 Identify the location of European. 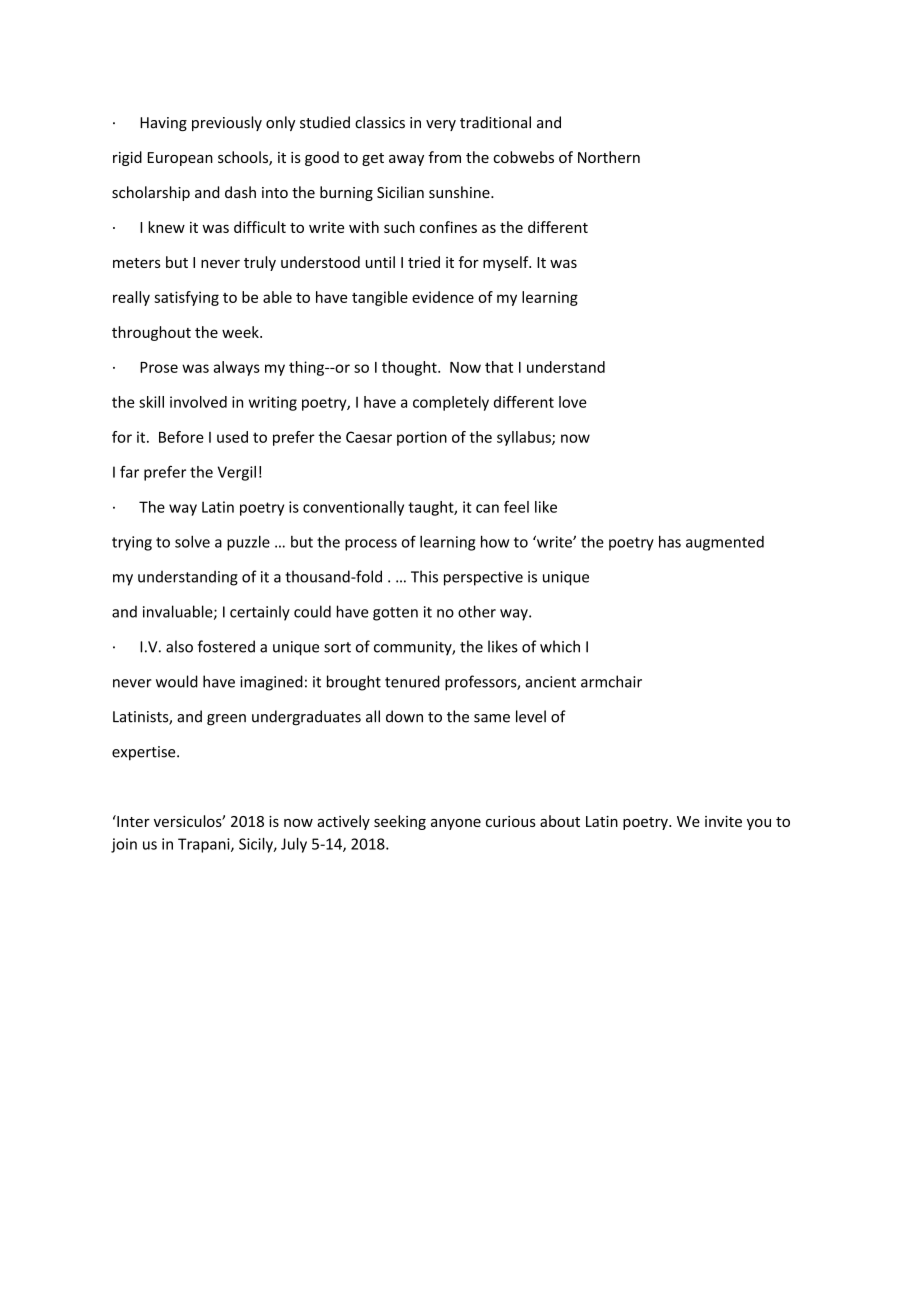
(180, 159).
